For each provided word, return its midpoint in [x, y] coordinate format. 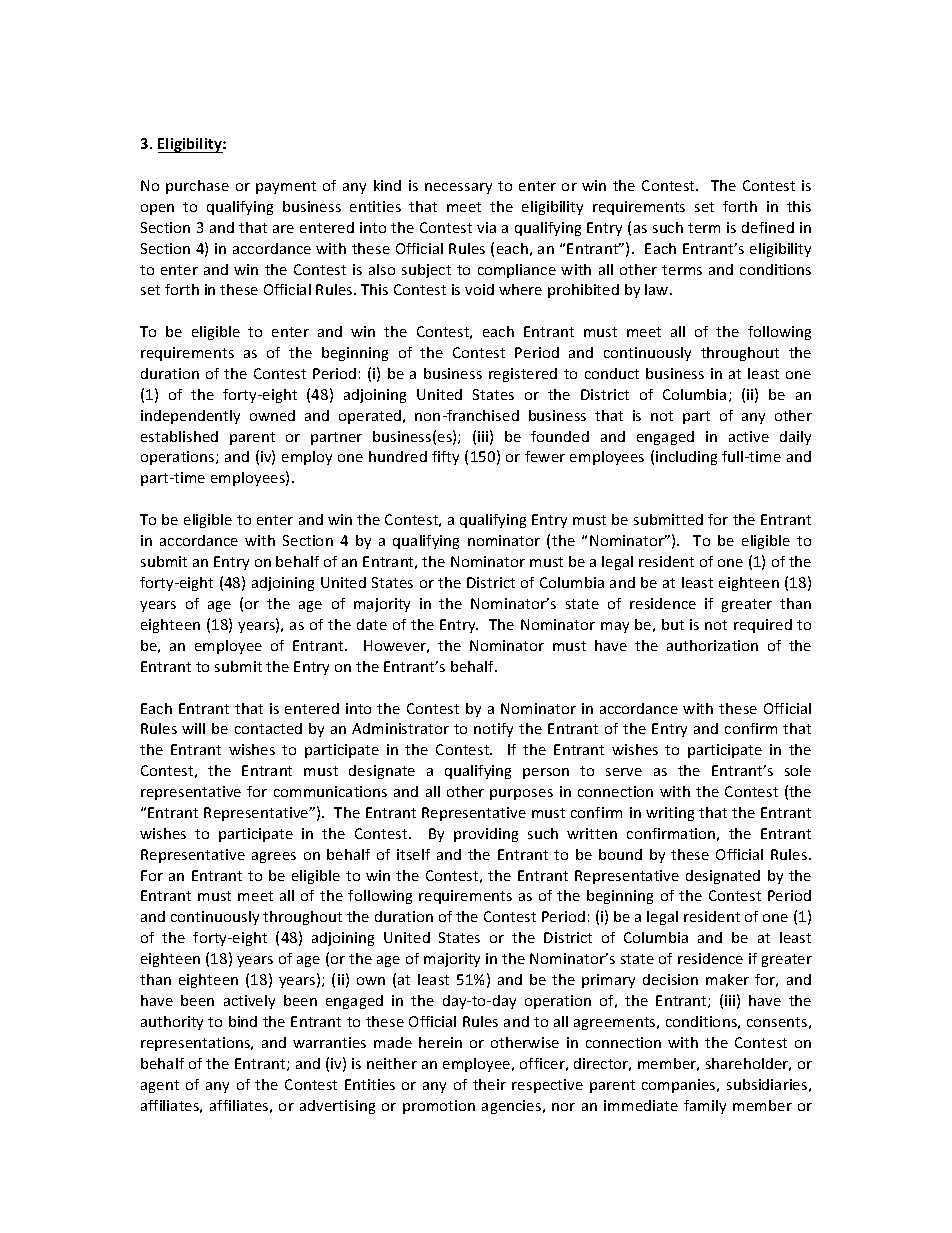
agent [160, 1086]
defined [768, 227]
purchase [197, 187]
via [486, 227]
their [489, 1084]
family [705, 1107]
